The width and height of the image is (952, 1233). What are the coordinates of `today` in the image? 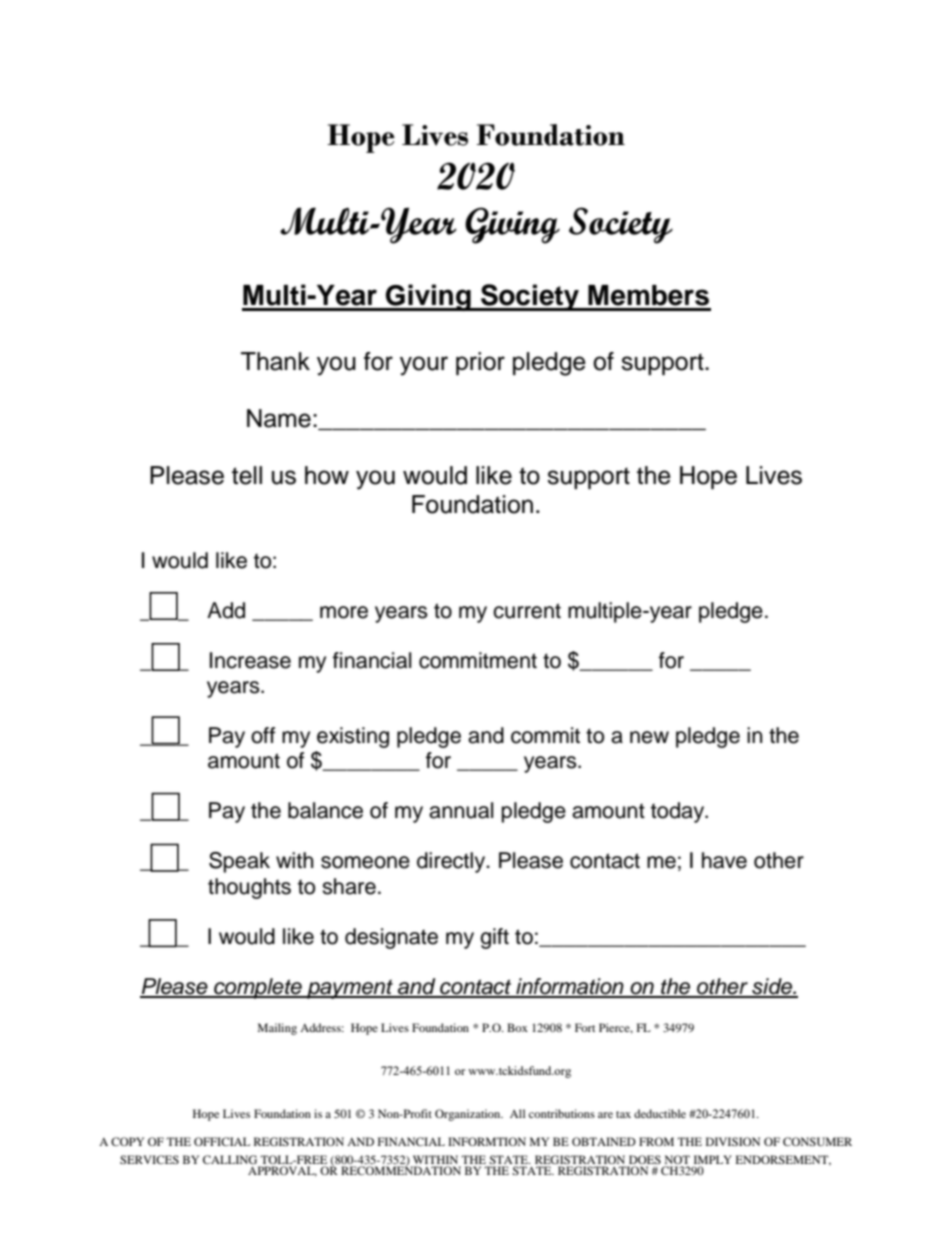 It's located at (678, 812).
